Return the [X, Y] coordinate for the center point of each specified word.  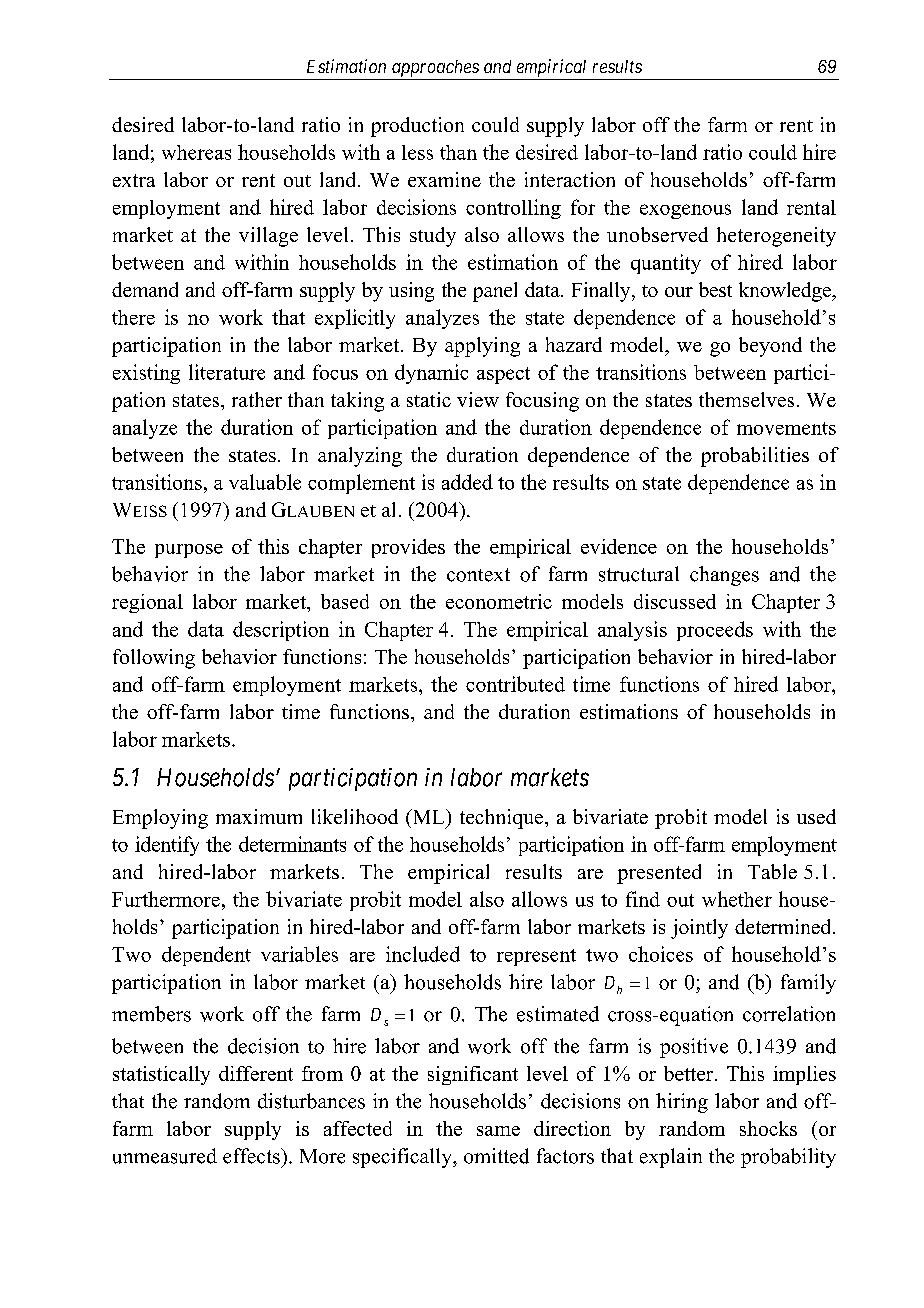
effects [252, 1156]
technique [503, 819]
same [498, 1131]
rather [257, 399]
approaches [435, 70]
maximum [259, 816]
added [467, 482]
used [816, 816]
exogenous [685, 211]
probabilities [755, 457]
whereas [196, 152]
